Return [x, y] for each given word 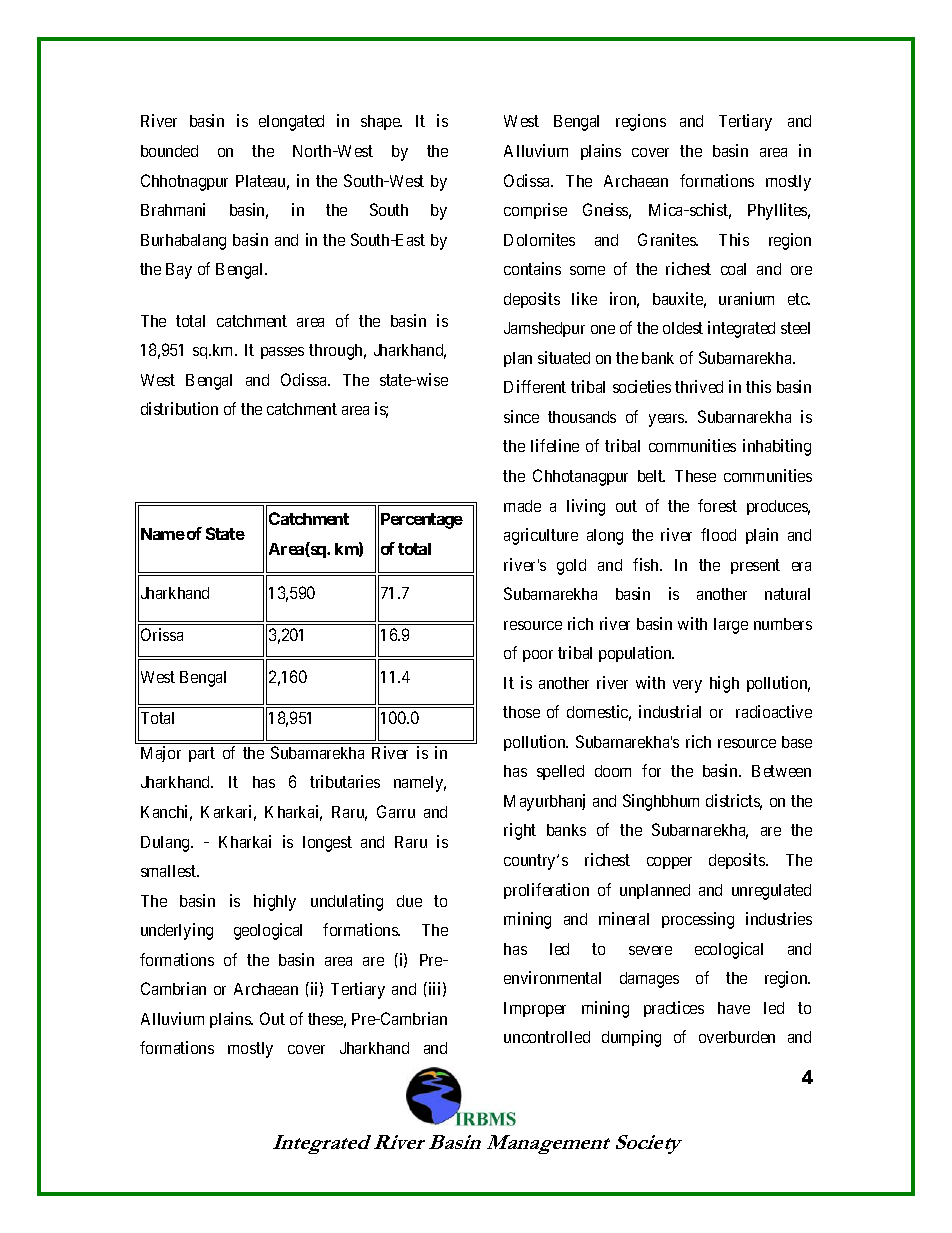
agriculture [541, 536]
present [755, 566]
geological [268, 931]
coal [733, 269]
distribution [179, 408]
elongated [291, 123]
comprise [535, 211]
